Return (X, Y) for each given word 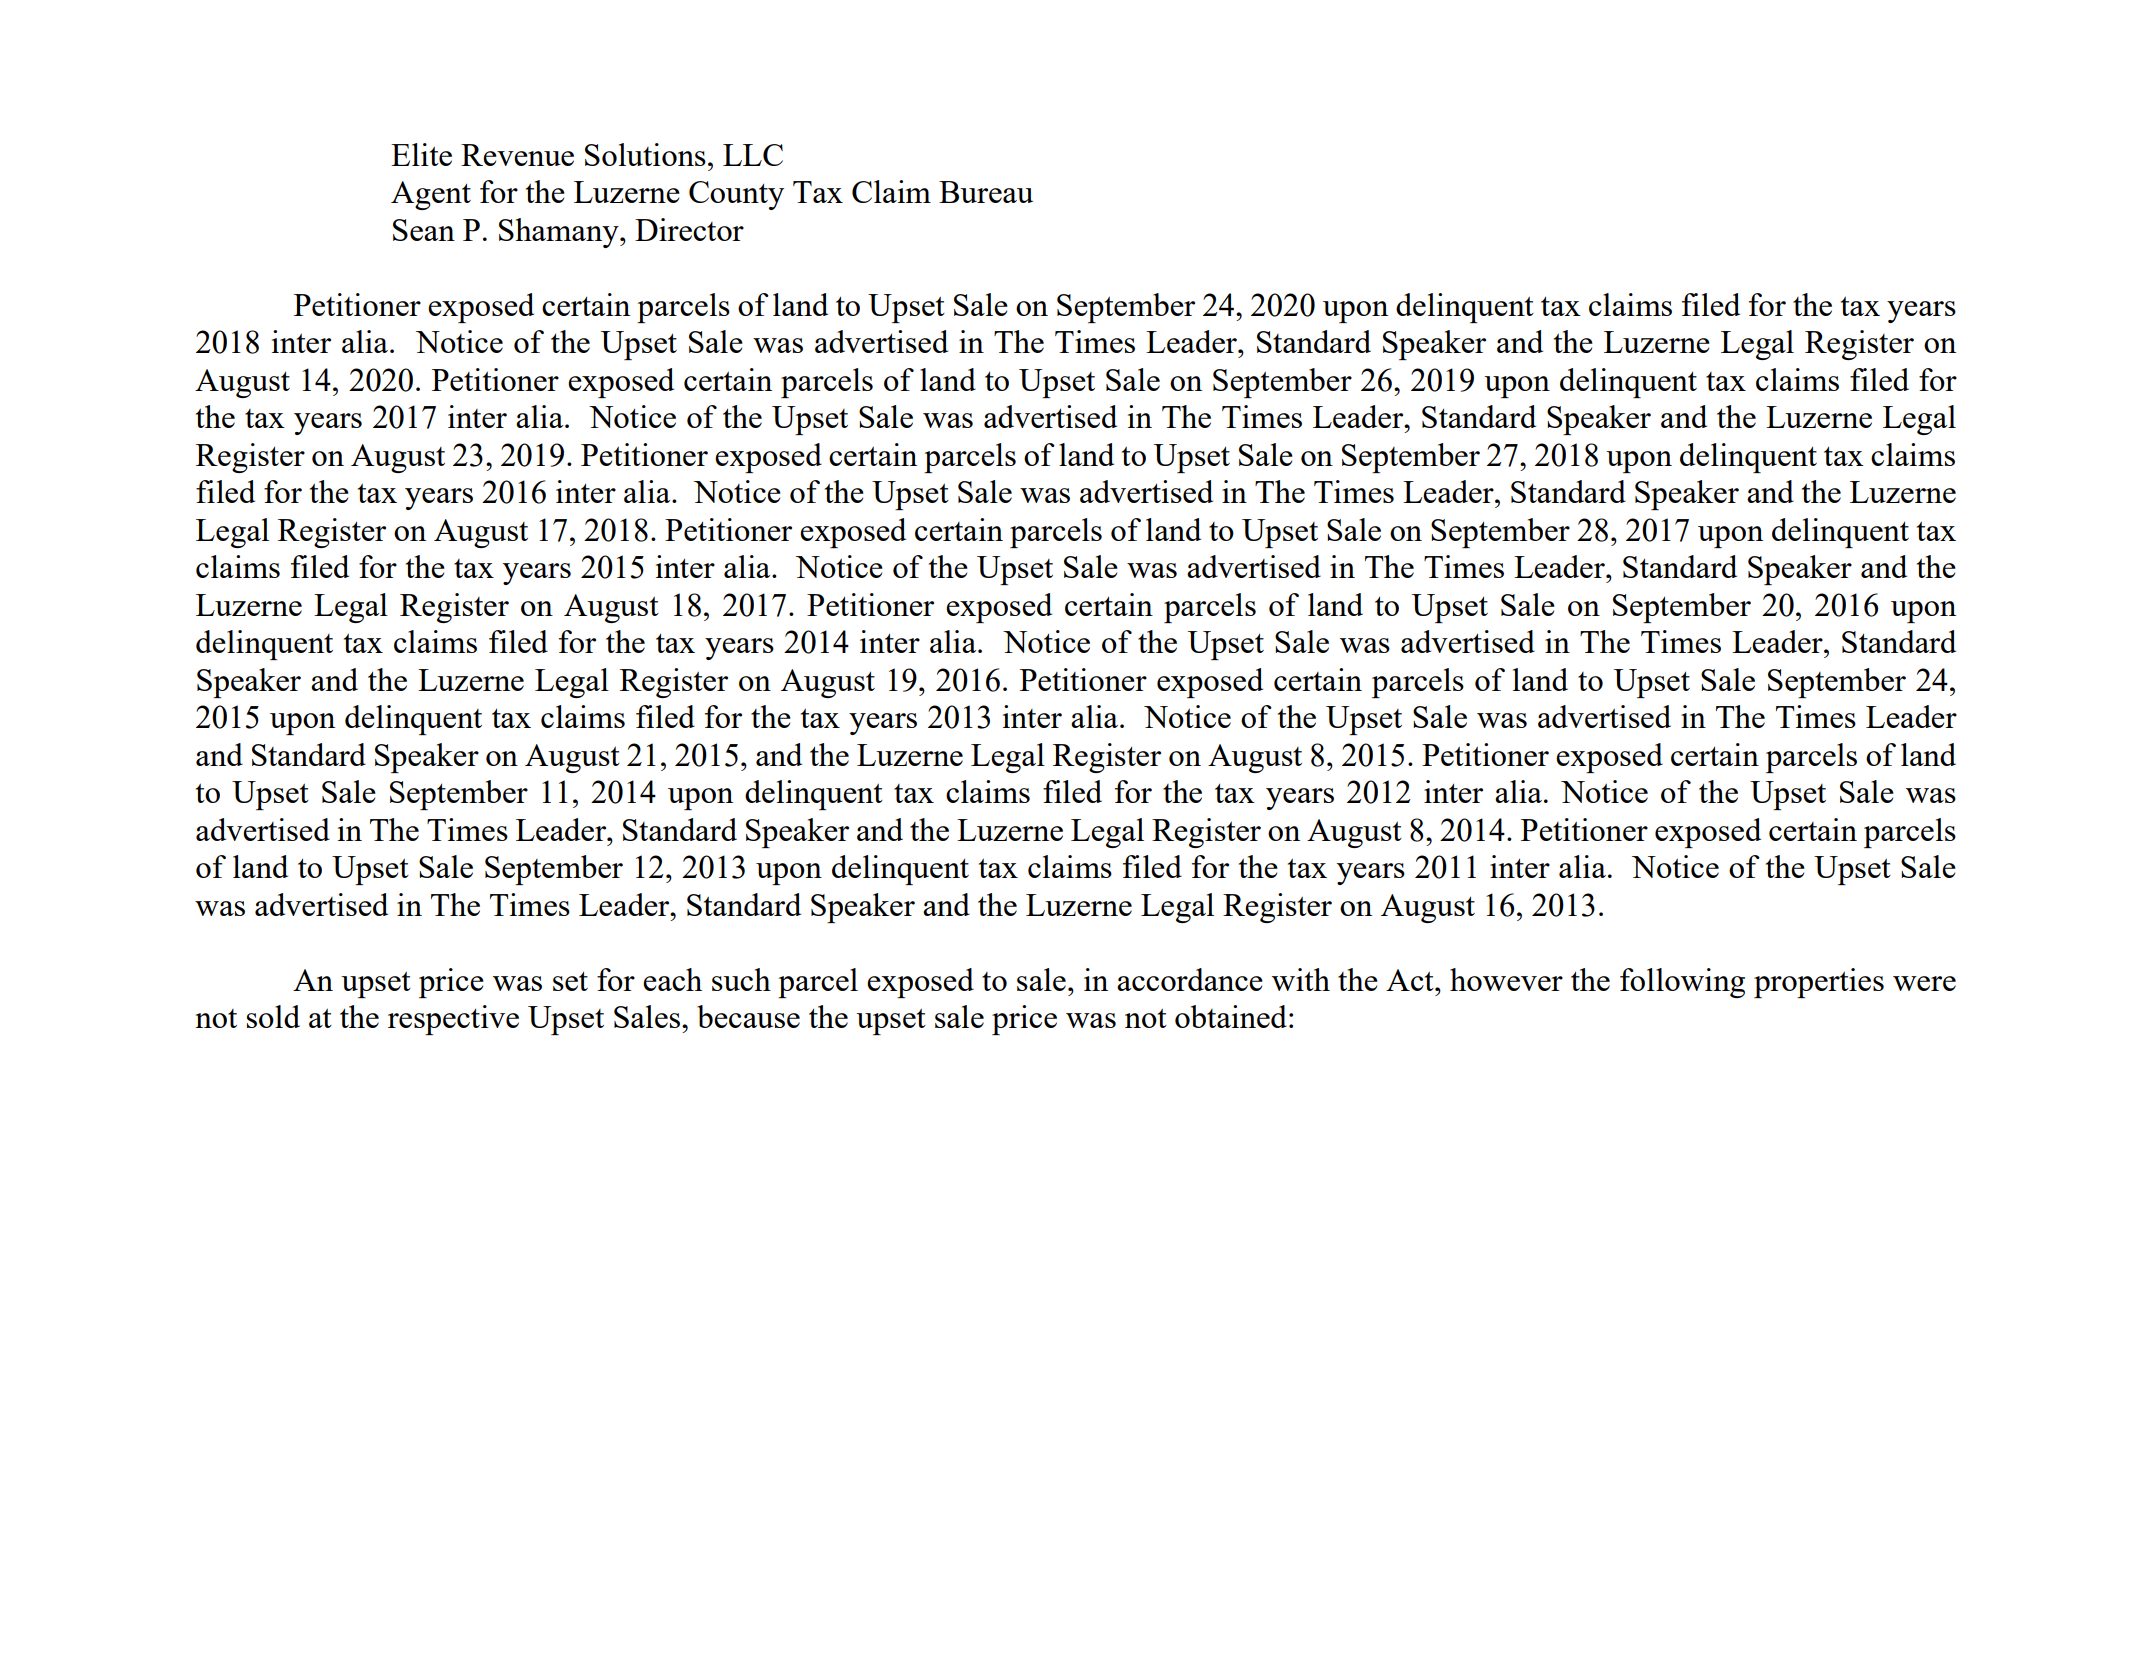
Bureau (986, 192)
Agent (431, 195)
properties (1819, 983)
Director (689, 229)
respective (453, 1020)
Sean (424, 230)
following (1682, 983)
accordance (1190, 979)
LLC (753, 155)
